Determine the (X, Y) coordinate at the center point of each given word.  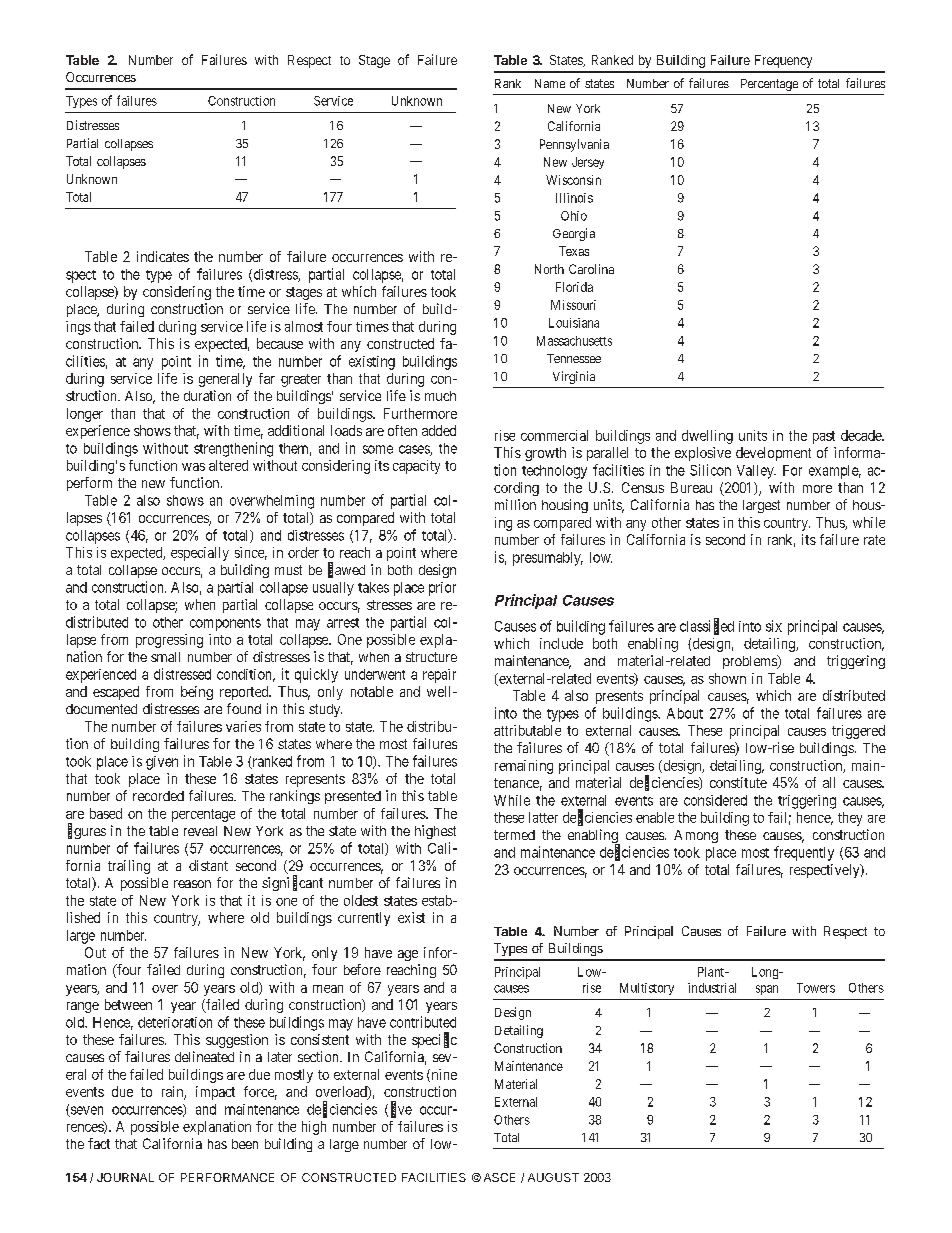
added (439, 430)
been (245, 1144)
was (193, 467)
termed (514, 835)
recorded (158, 796)
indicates (163, 256)
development (773, 454)
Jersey (588, 163)
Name (550, 83)
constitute (738, 782)
